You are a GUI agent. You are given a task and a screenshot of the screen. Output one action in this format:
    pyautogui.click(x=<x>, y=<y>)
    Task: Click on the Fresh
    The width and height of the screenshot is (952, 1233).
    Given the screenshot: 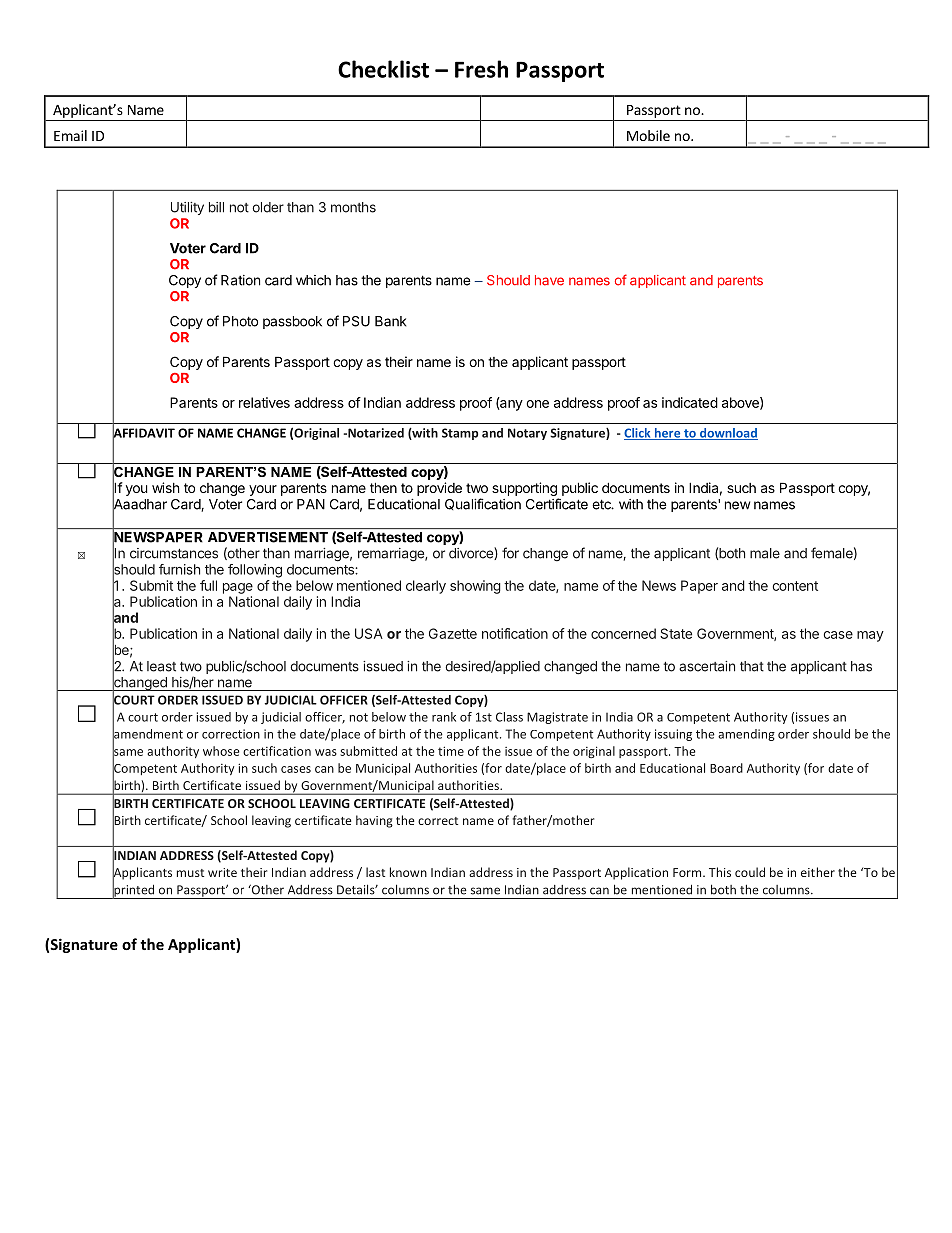 What is the action you would take?
    pyautogui.click(x=481, y=69)
